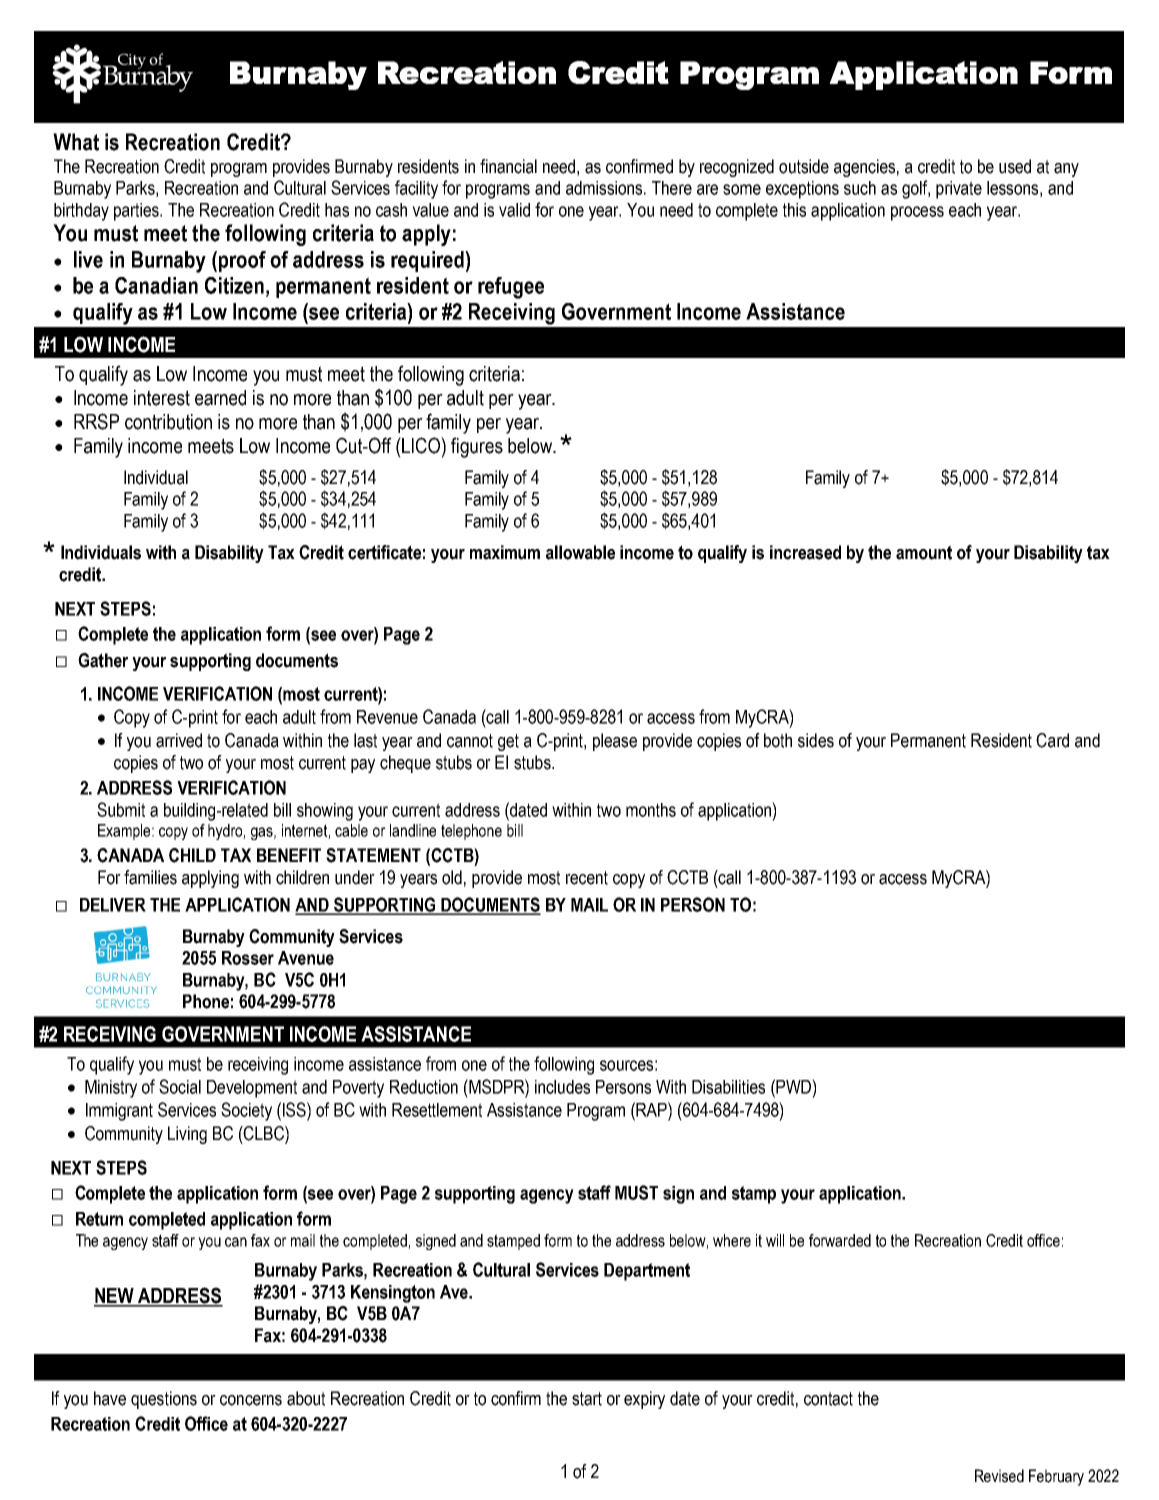 Image resolution: width=1159 pixels, height=1500 pixels. I want to click on includes, so click(562, 1087).
